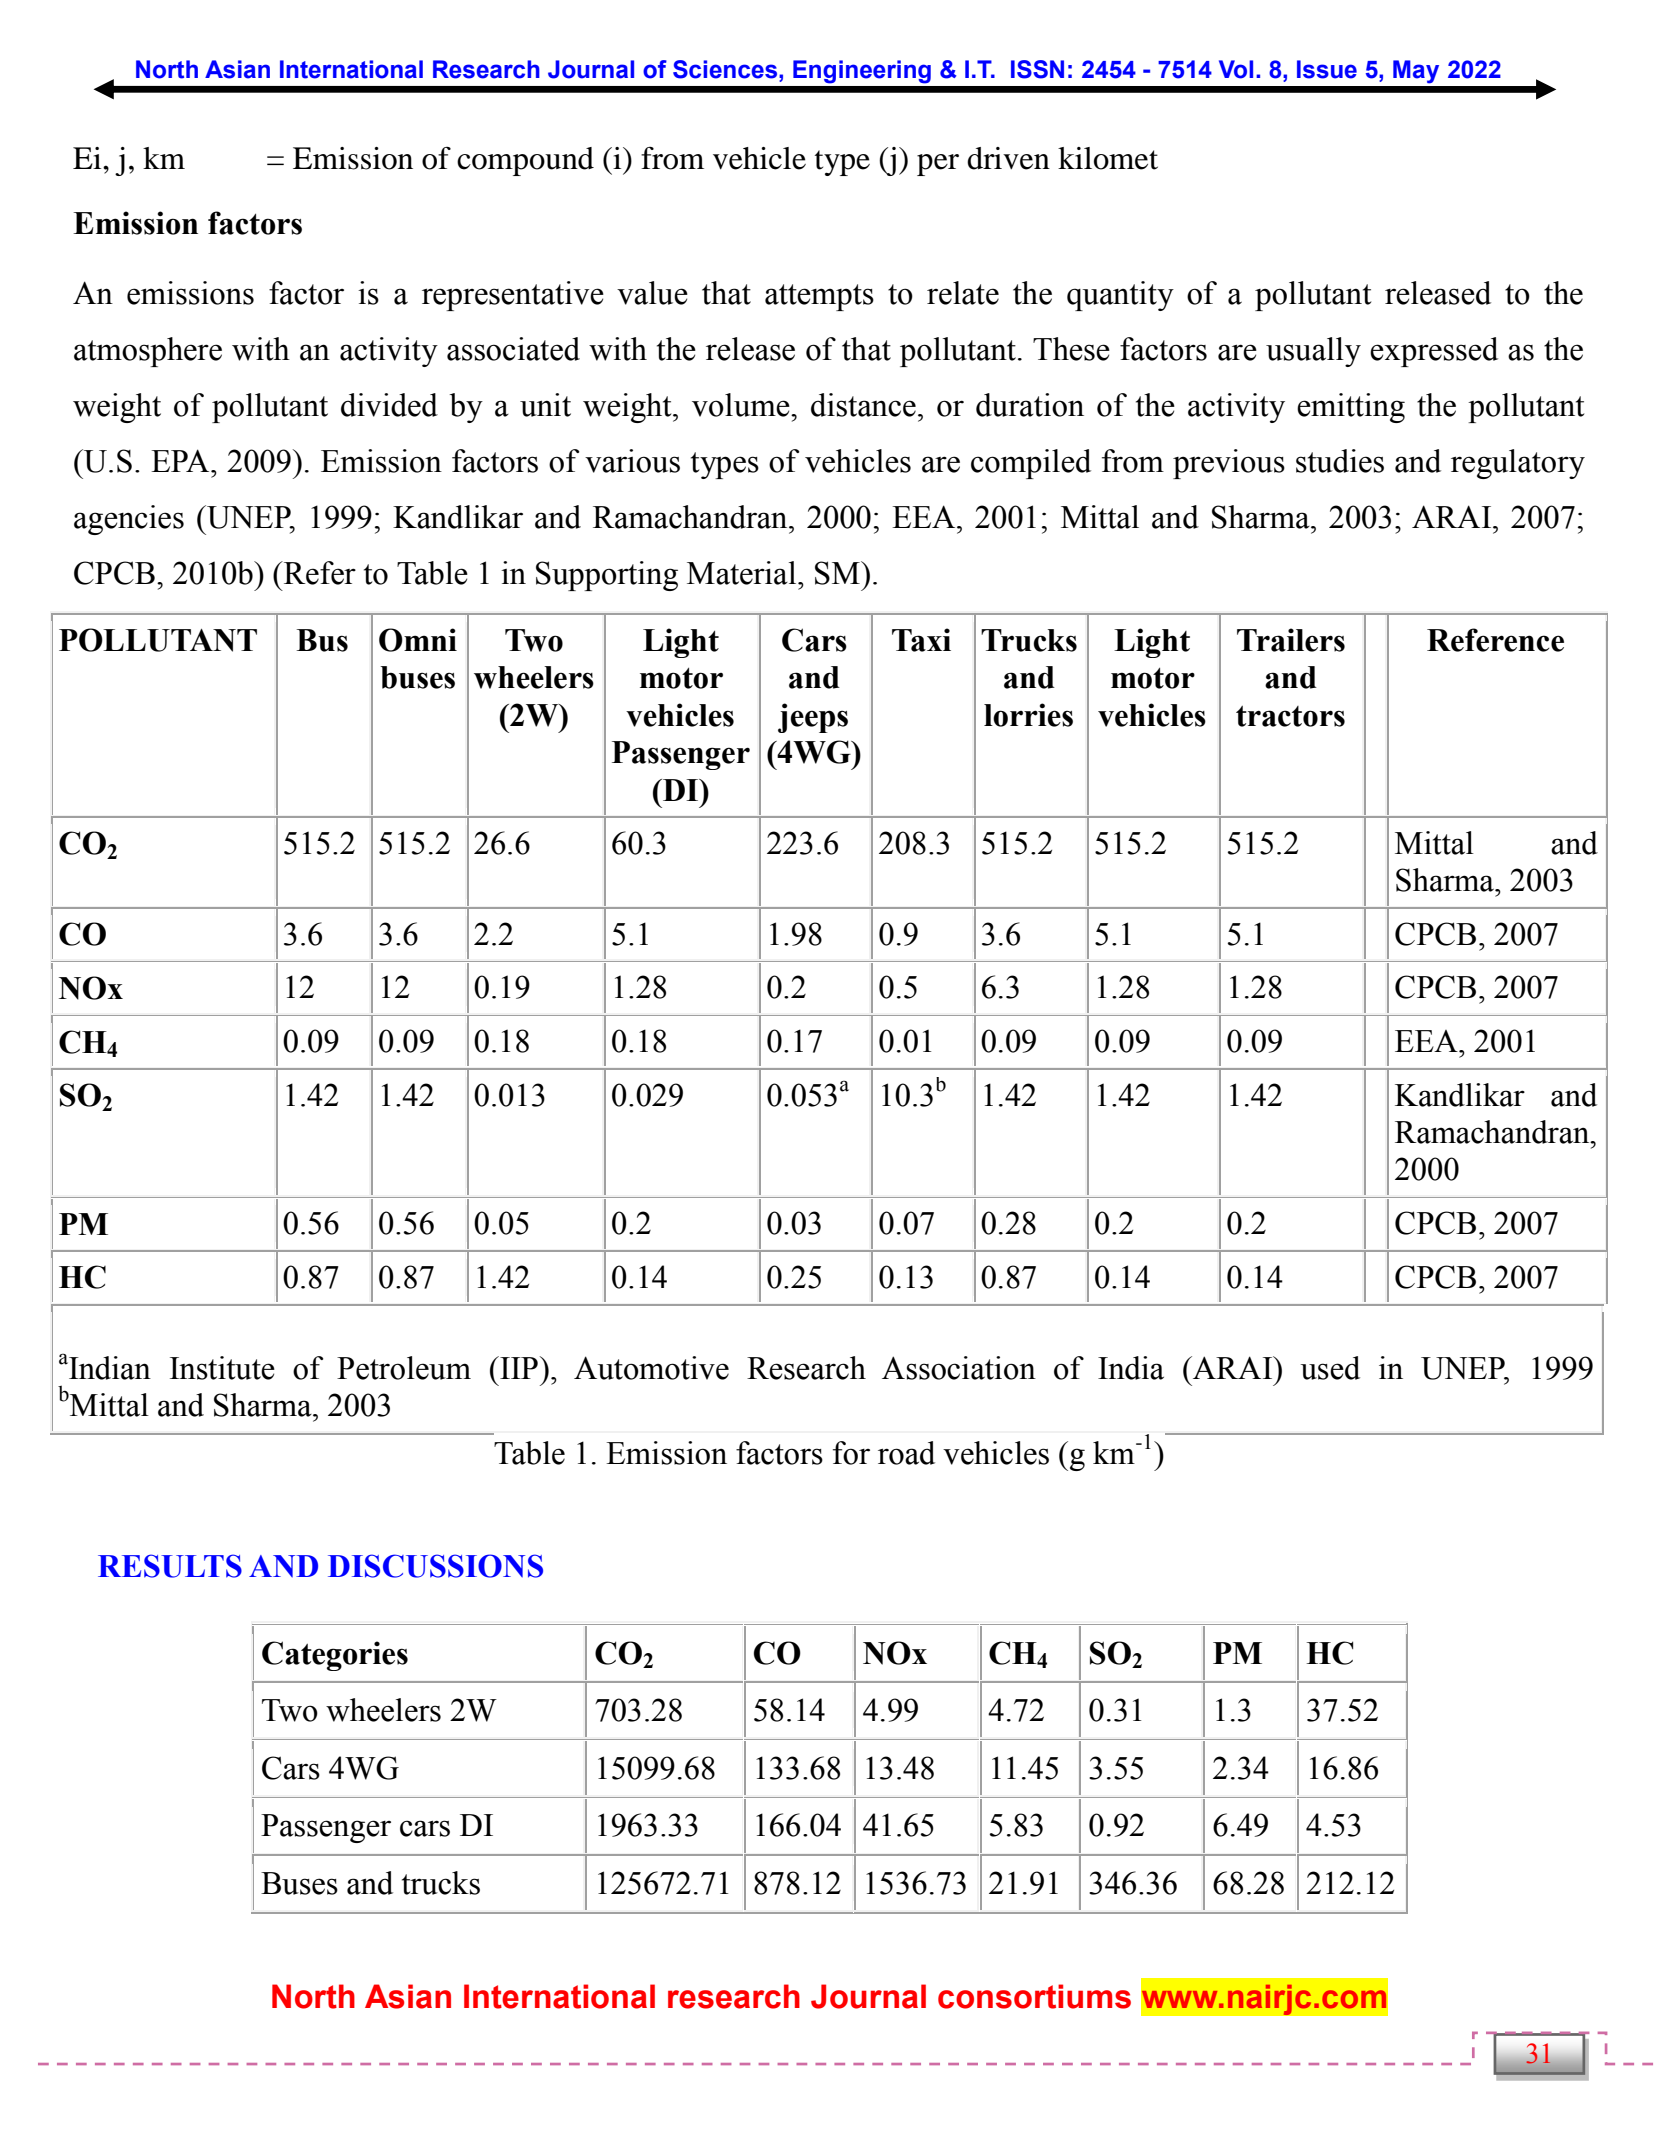 This document has width=1658, height=2146. I want to click on Association, so click(959, 1368).
